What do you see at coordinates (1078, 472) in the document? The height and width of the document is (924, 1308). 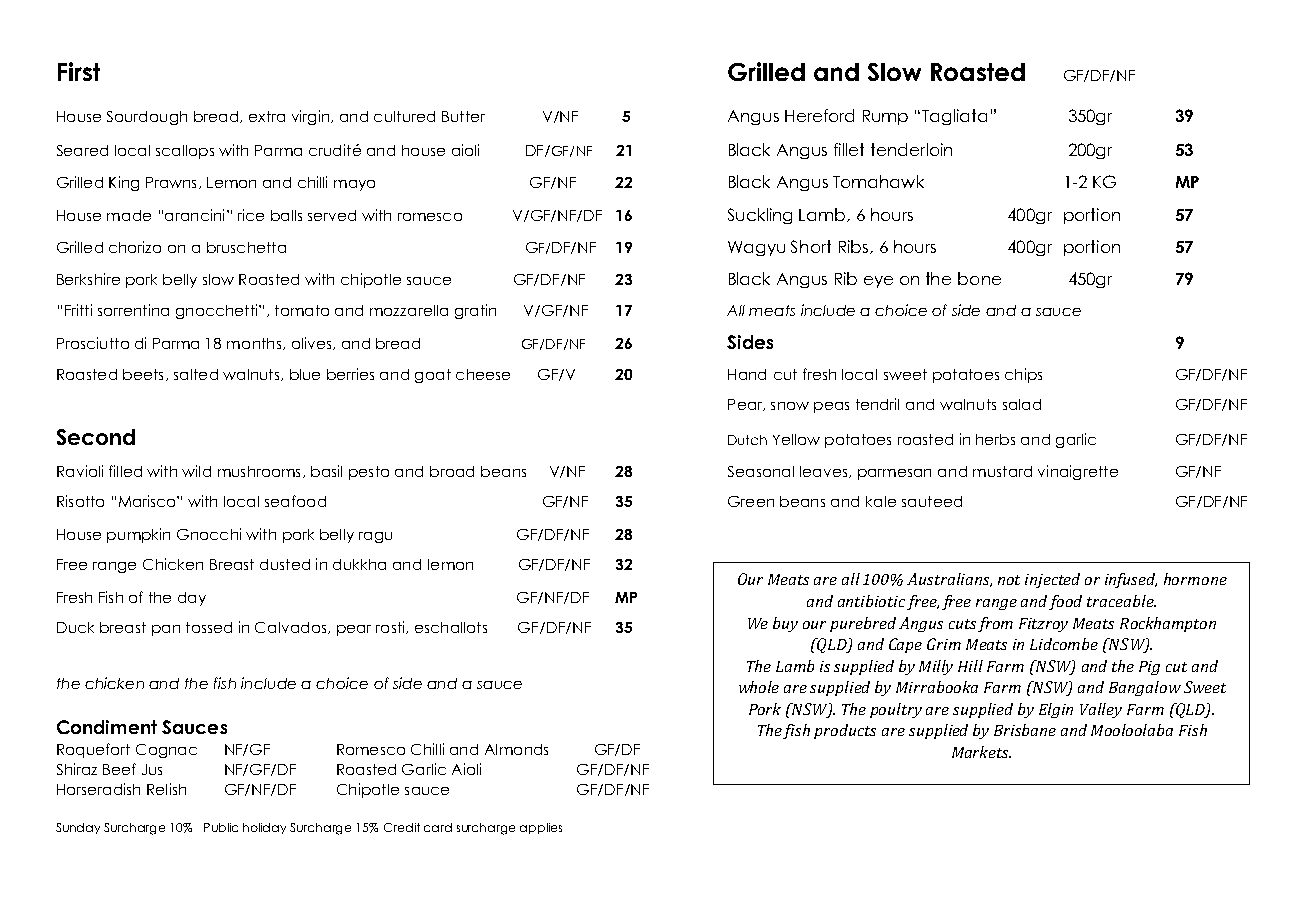 I see `vinaigrette` at bounding box center [1078, 472].
